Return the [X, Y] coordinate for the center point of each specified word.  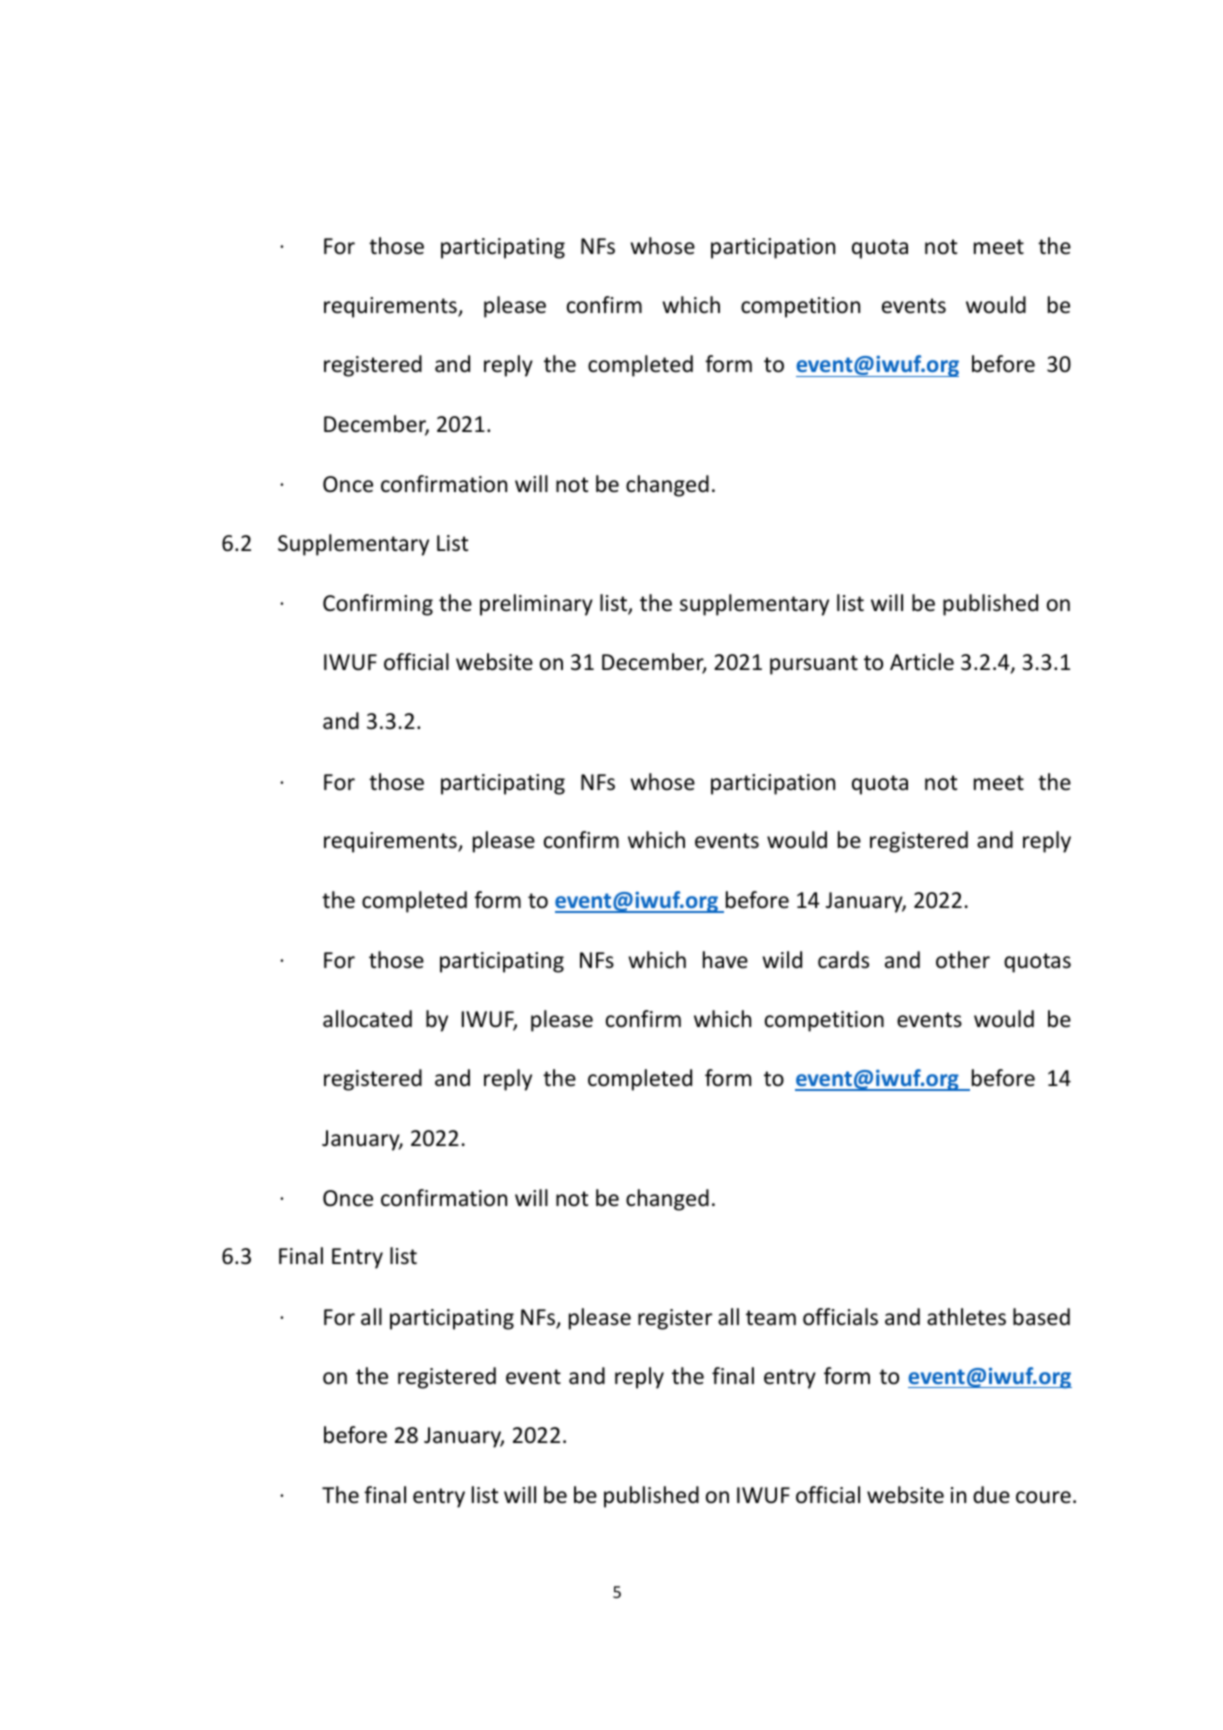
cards [843, 960]
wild [782, 960]
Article [922, 662]
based [1041, 1317]
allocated [367, 1019]
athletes [966, 1317]
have [725, 960]
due [991, 1495]
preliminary [536, 605]
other [963, 960]
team [771, 1318]
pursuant [814, 665]
